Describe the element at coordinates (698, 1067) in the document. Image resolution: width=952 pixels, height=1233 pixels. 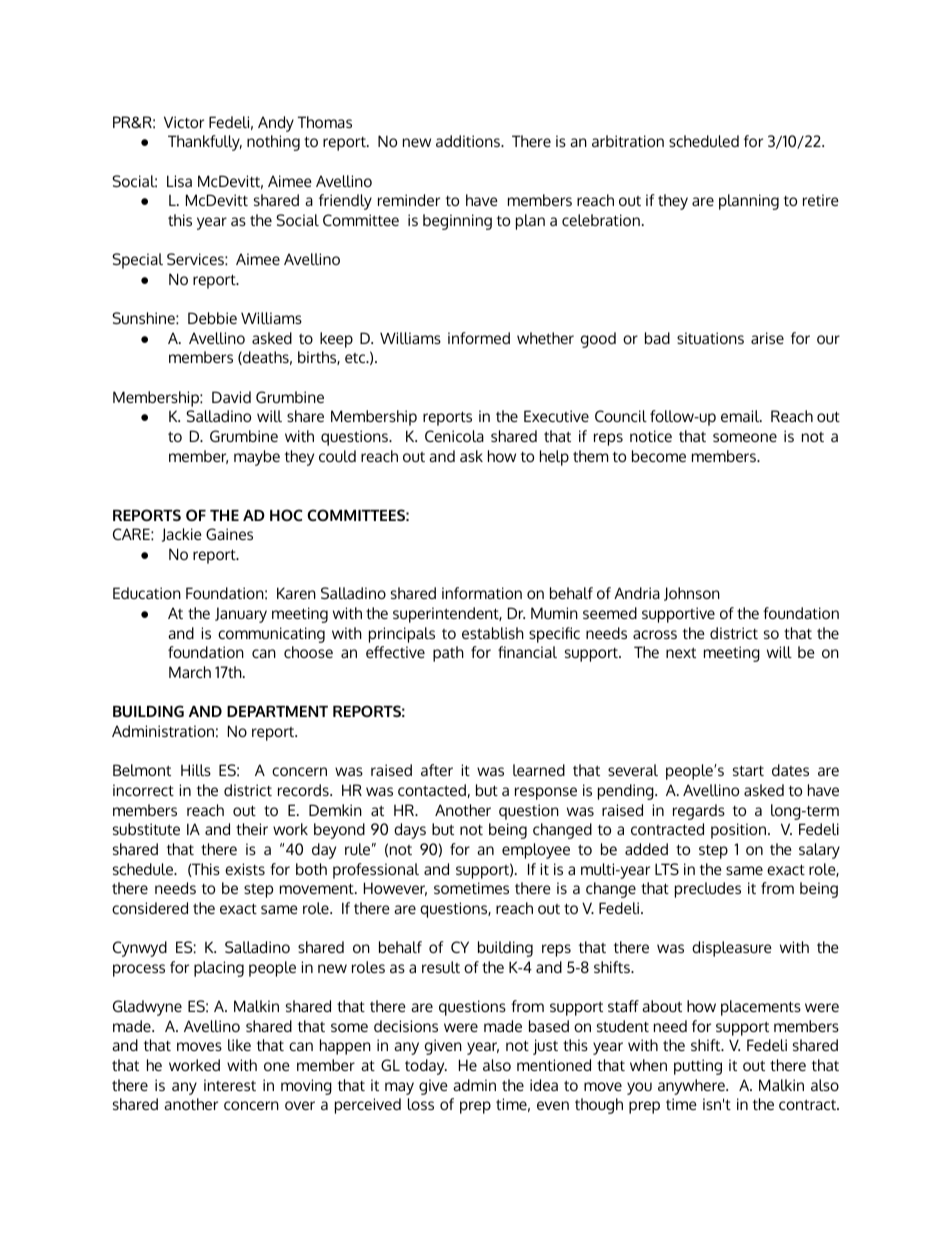
I see `putting` at that location.
